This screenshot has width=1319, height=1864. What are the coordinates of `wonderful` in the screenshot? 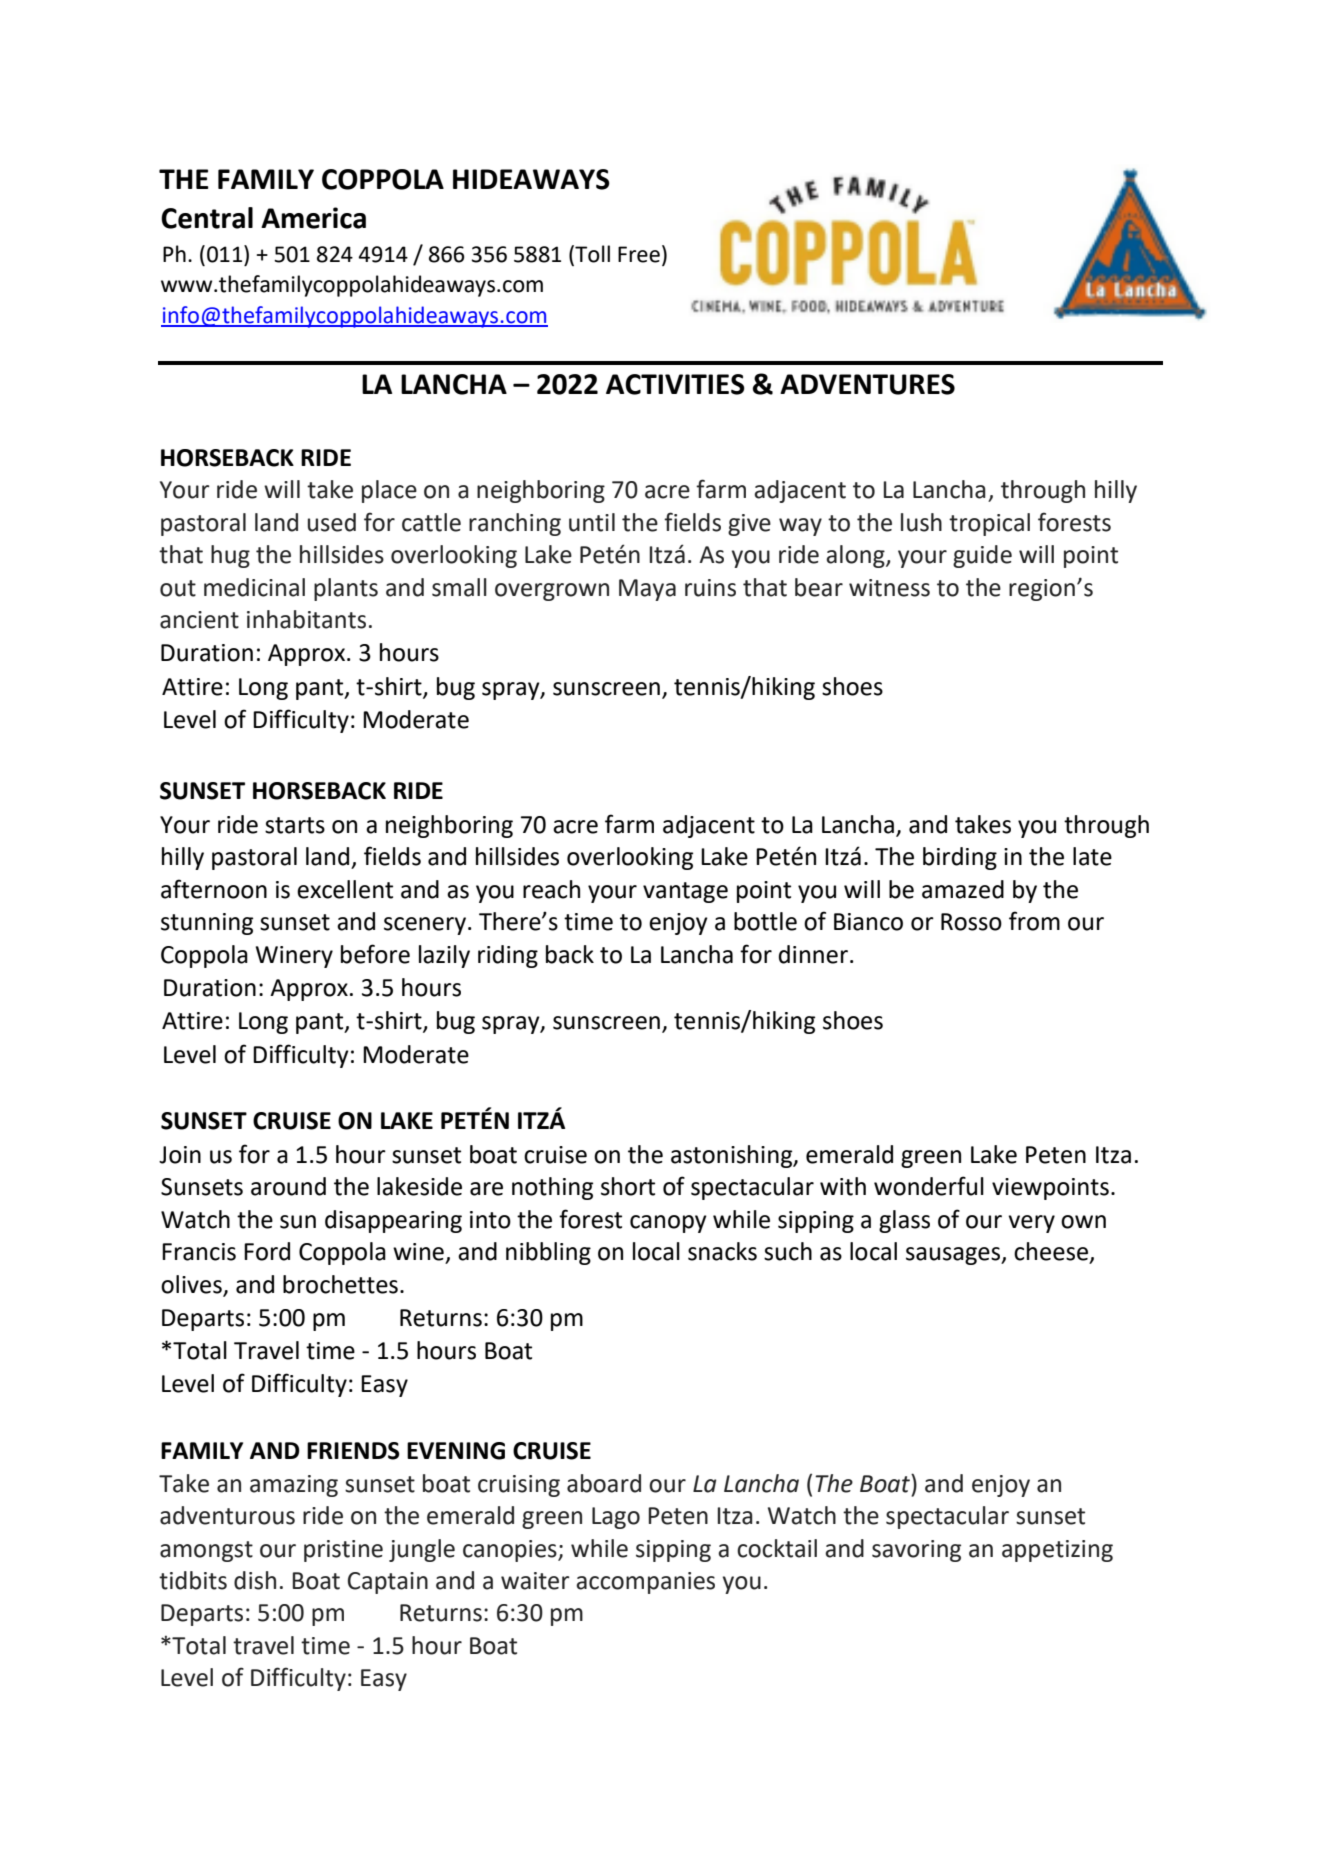 It's located at (929, 1186).
